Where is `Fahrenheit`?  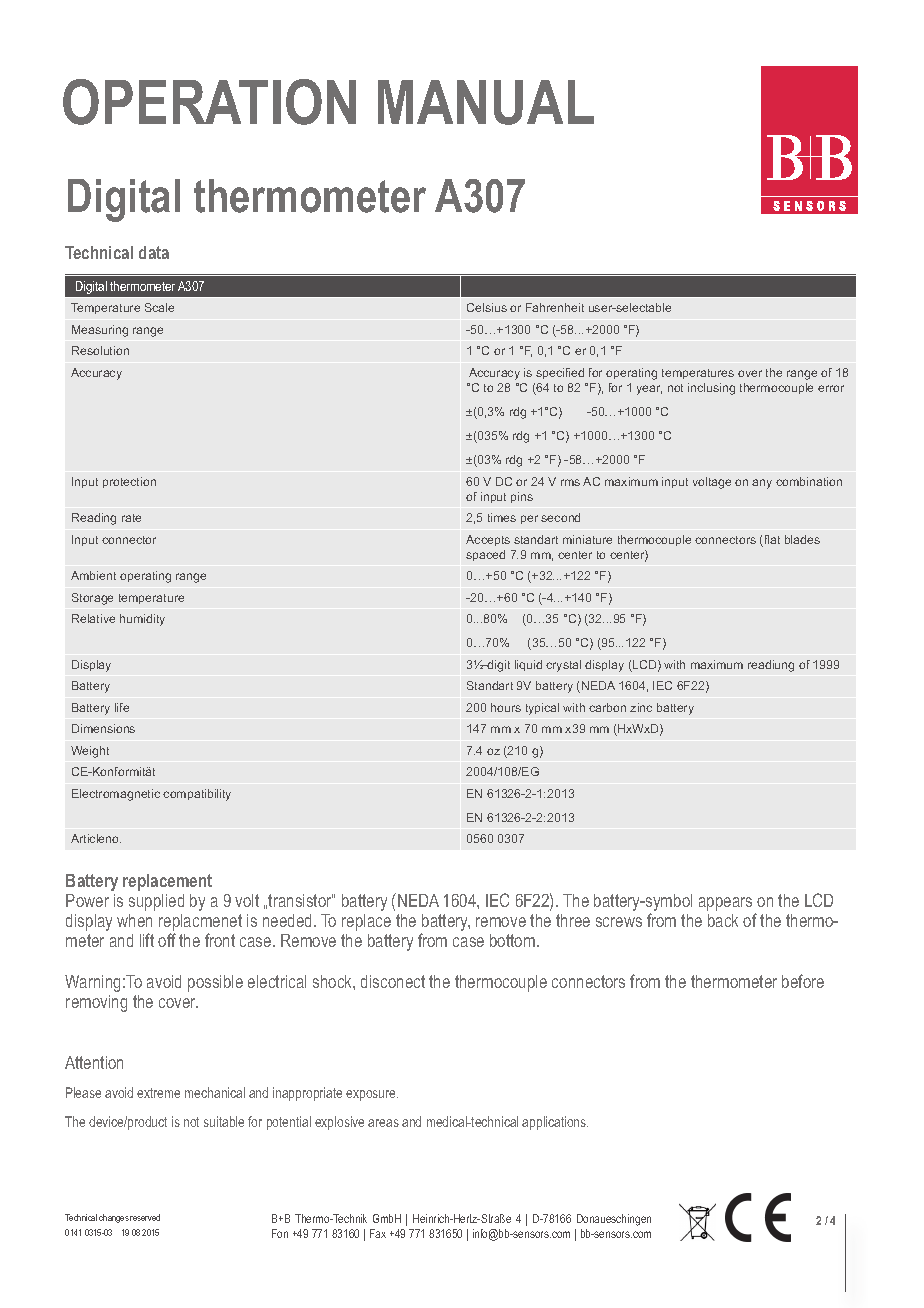 Fahrenheit is located at coordinates (555, 307).
